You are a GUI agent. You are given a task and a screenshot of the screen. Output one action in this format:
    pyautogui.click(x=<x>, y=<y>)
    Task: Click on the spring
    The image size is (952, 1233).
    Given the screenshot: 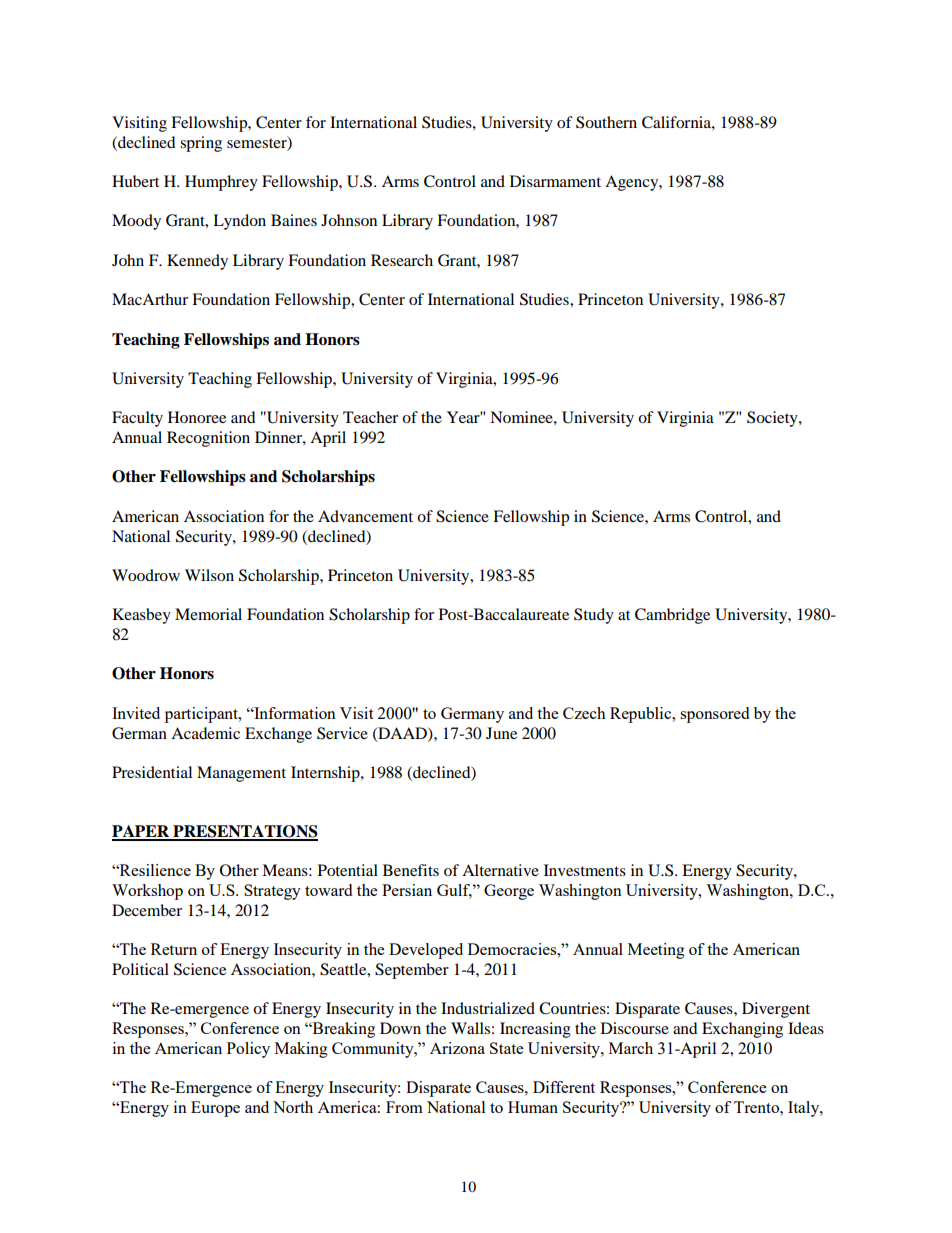 What is the action you would take?
    pyautogui.click(x=201, y=144)
